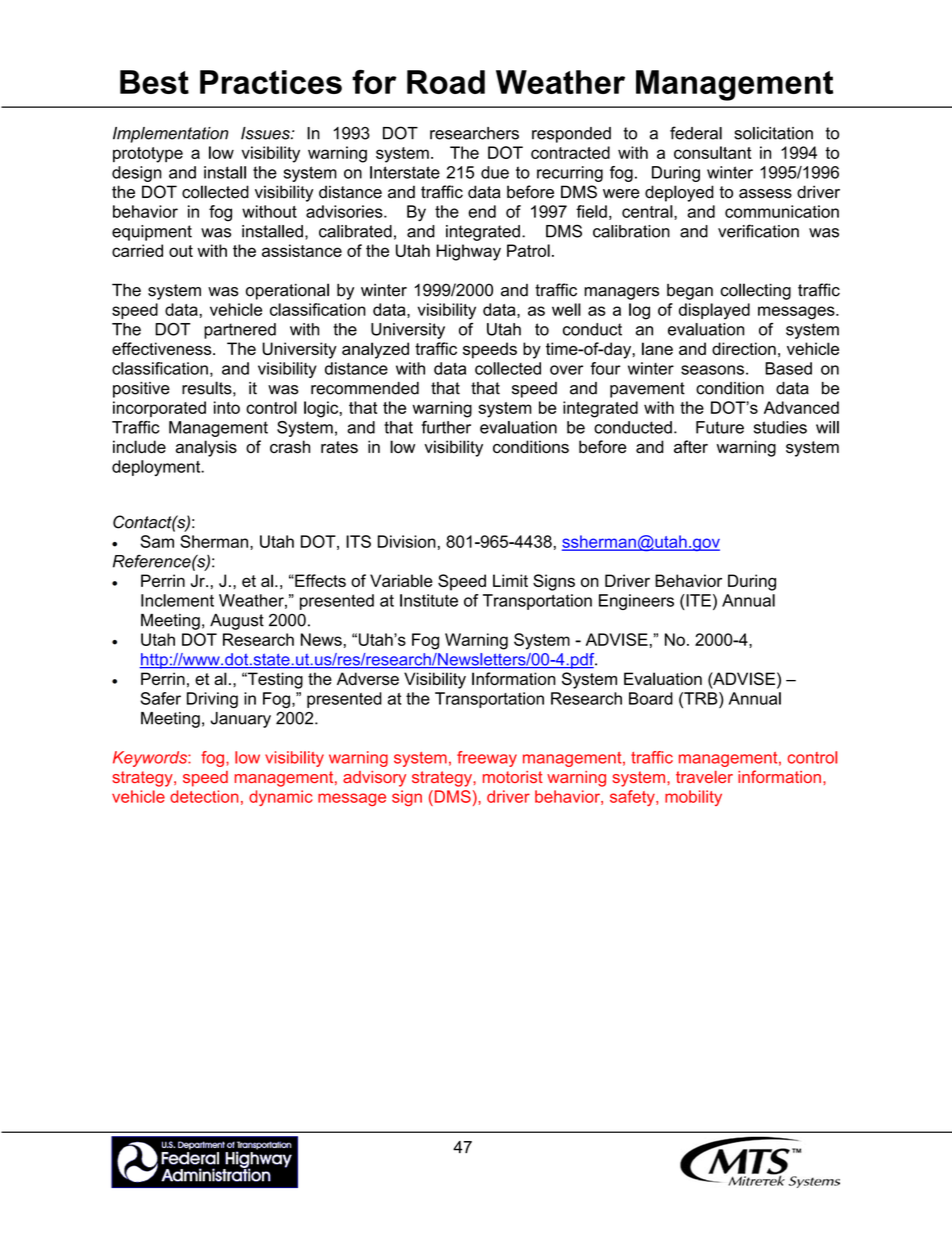  I want to click on Sam, so click(157, 541).
